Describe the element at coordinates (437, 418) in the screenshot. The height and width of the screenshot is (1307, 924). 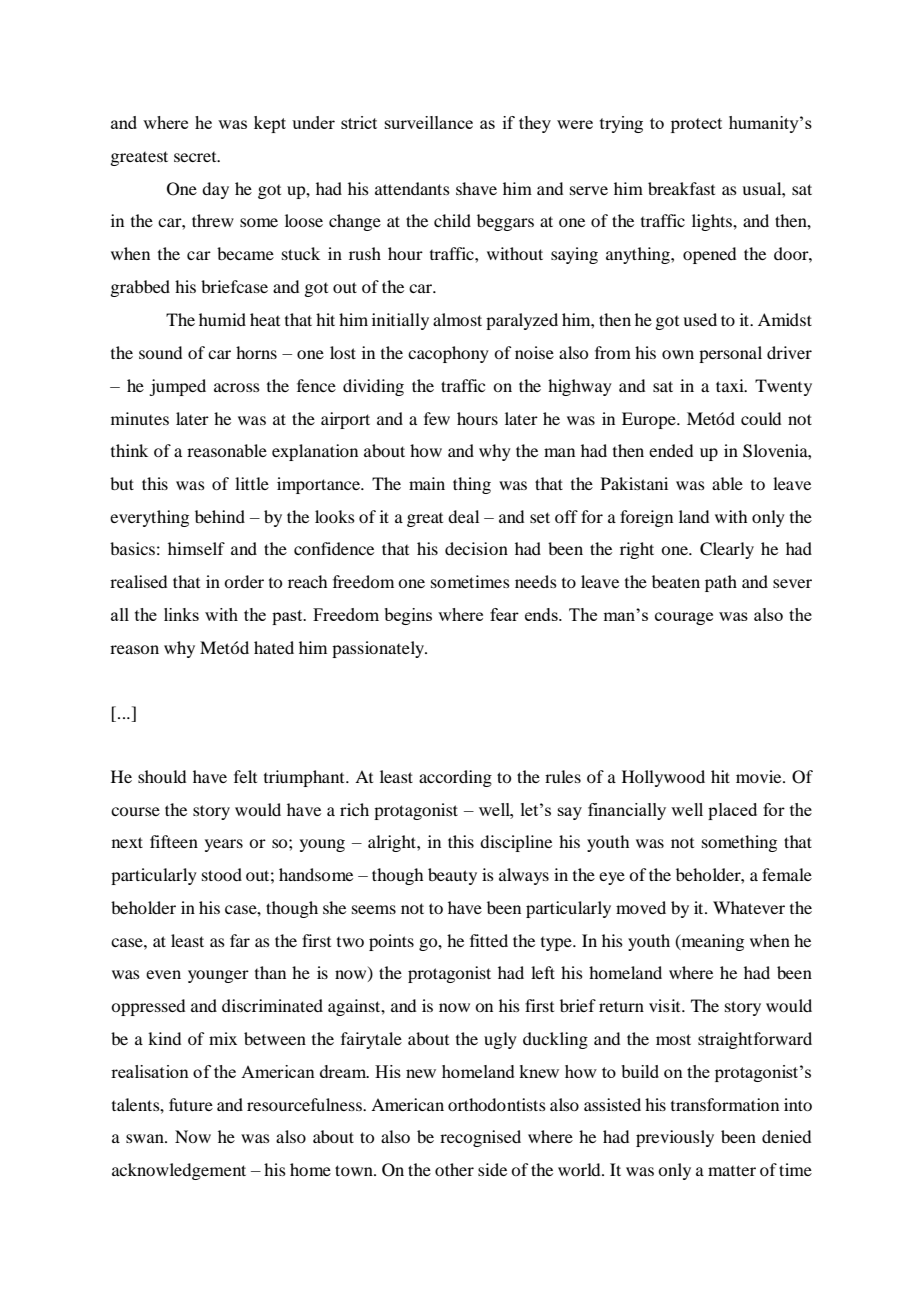
I see `few` at that location.
